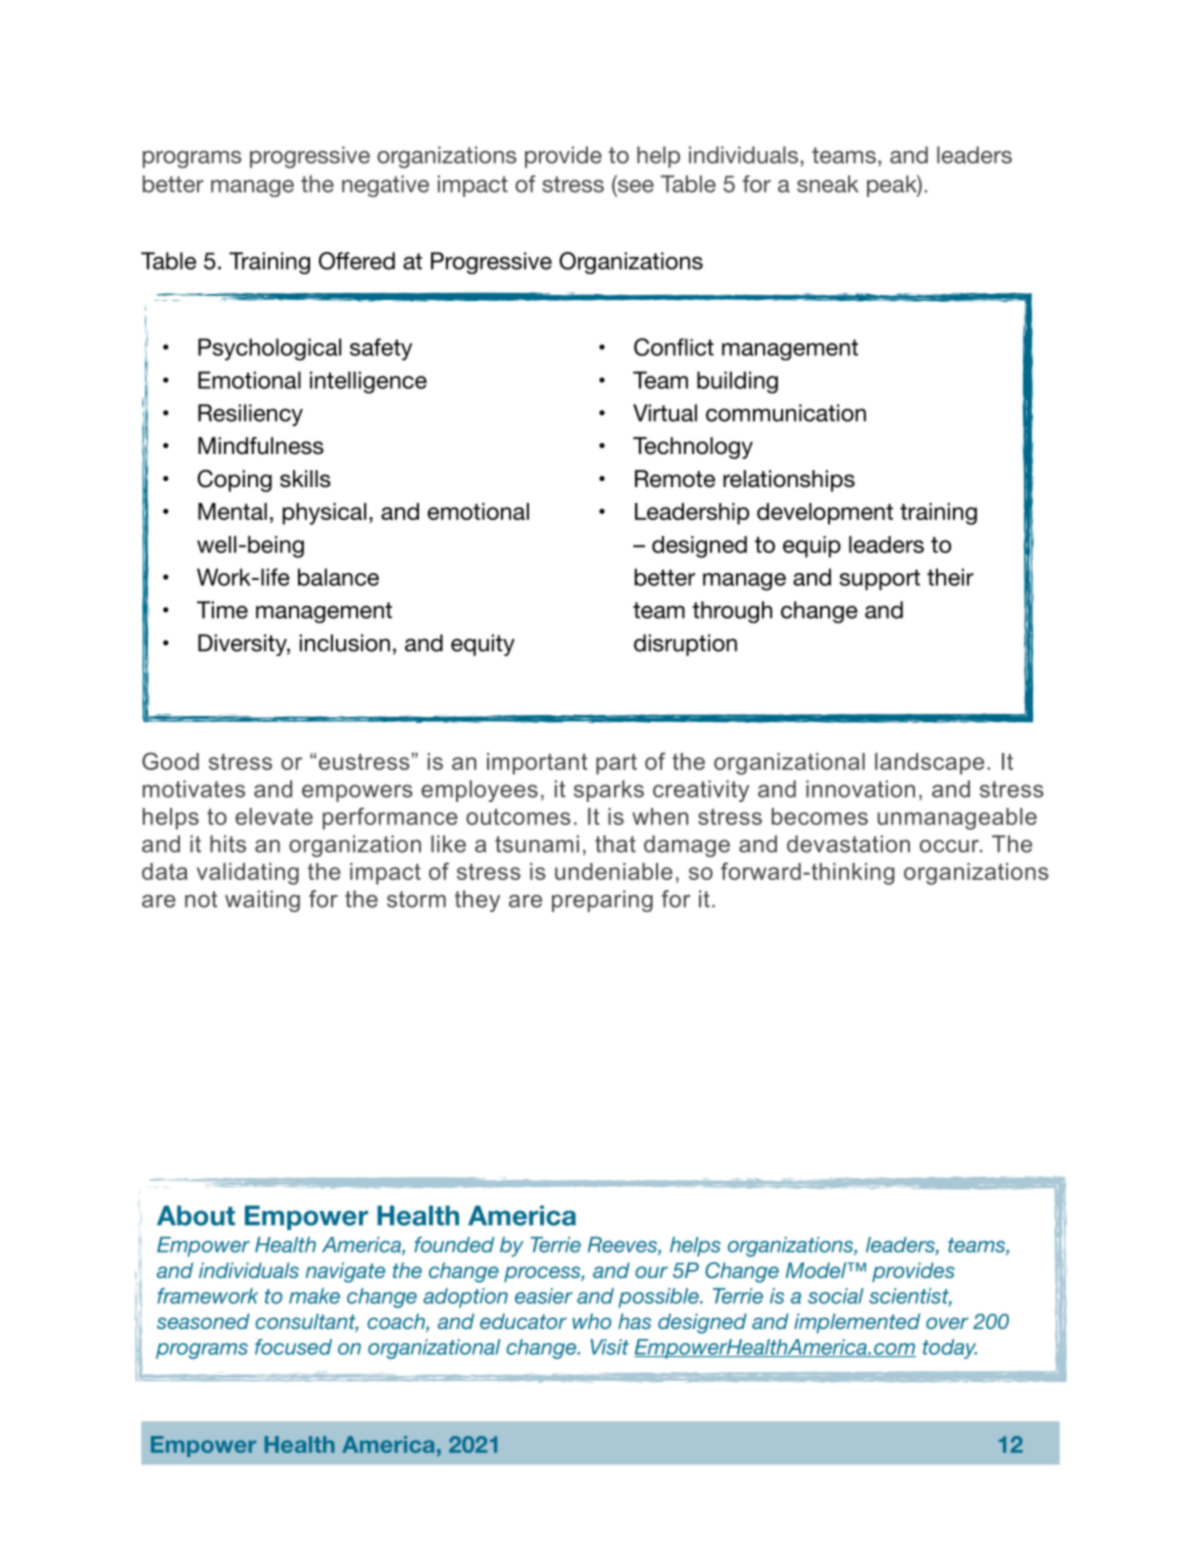  Describe the element at coordinates (293, 1347) in the screenshot. I see `focused` at that location.
